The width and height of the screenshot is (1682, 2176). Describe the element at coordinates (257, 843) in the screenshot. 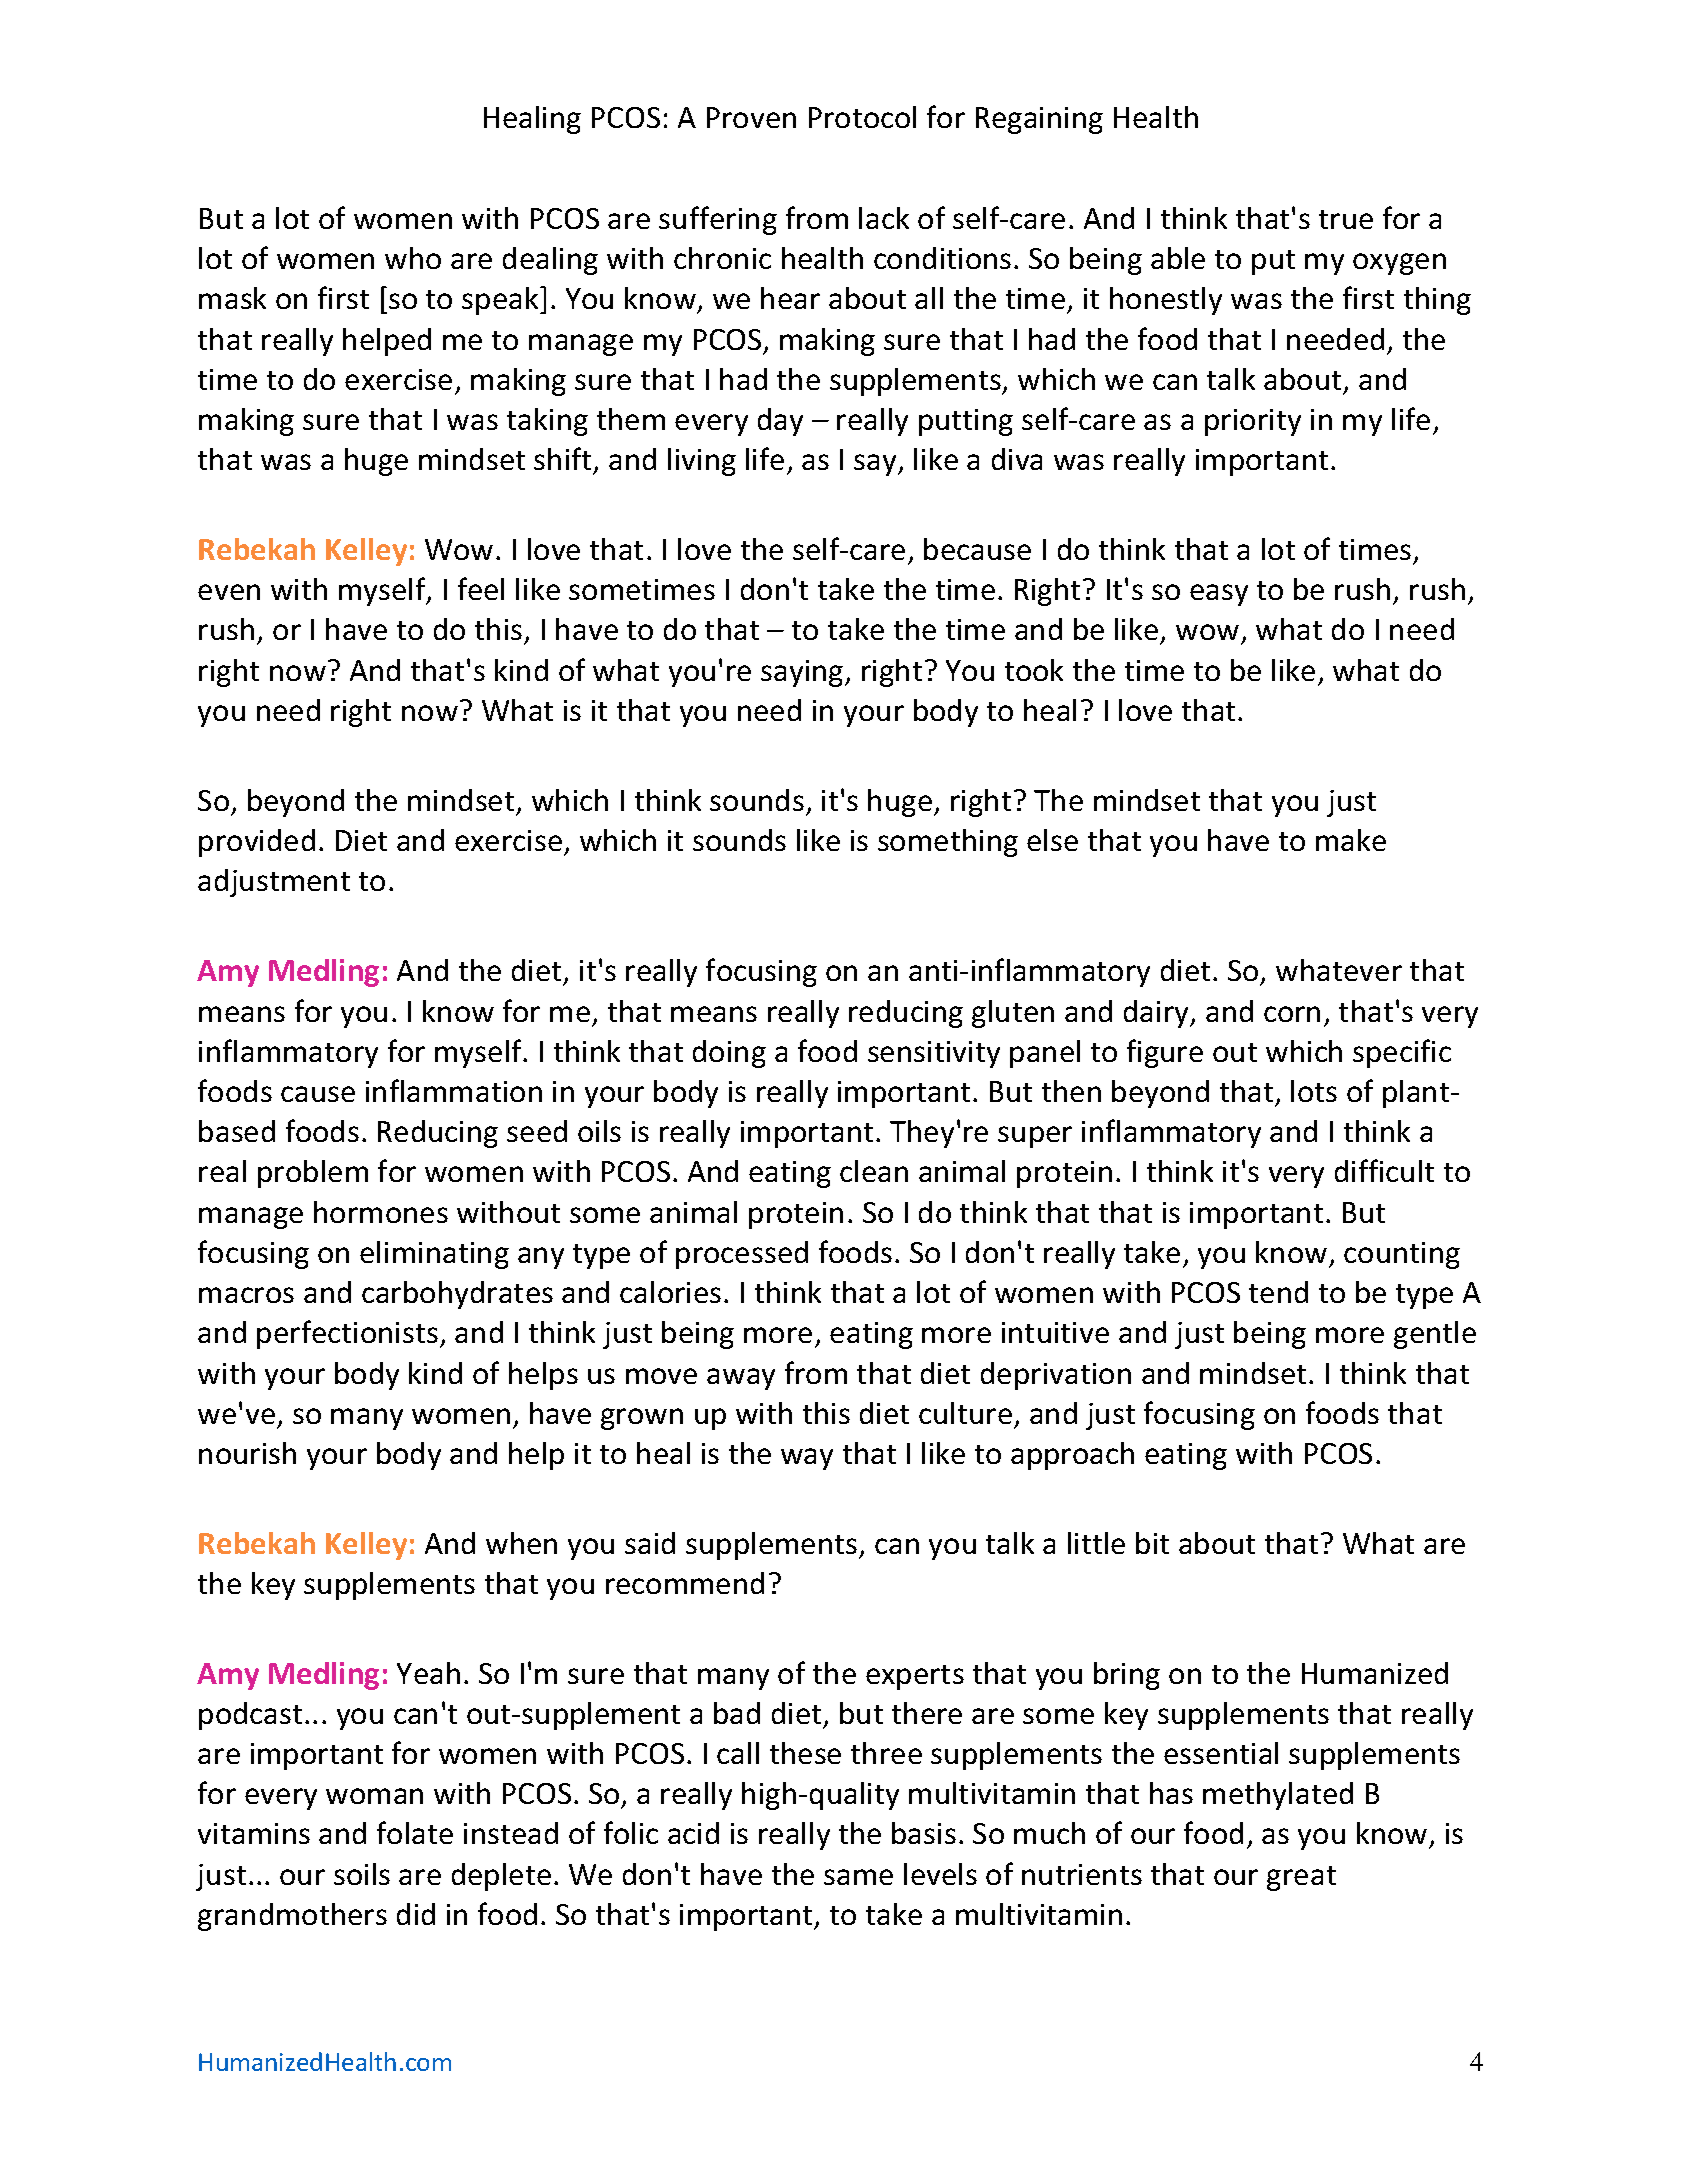

I see `provided` at that location.
